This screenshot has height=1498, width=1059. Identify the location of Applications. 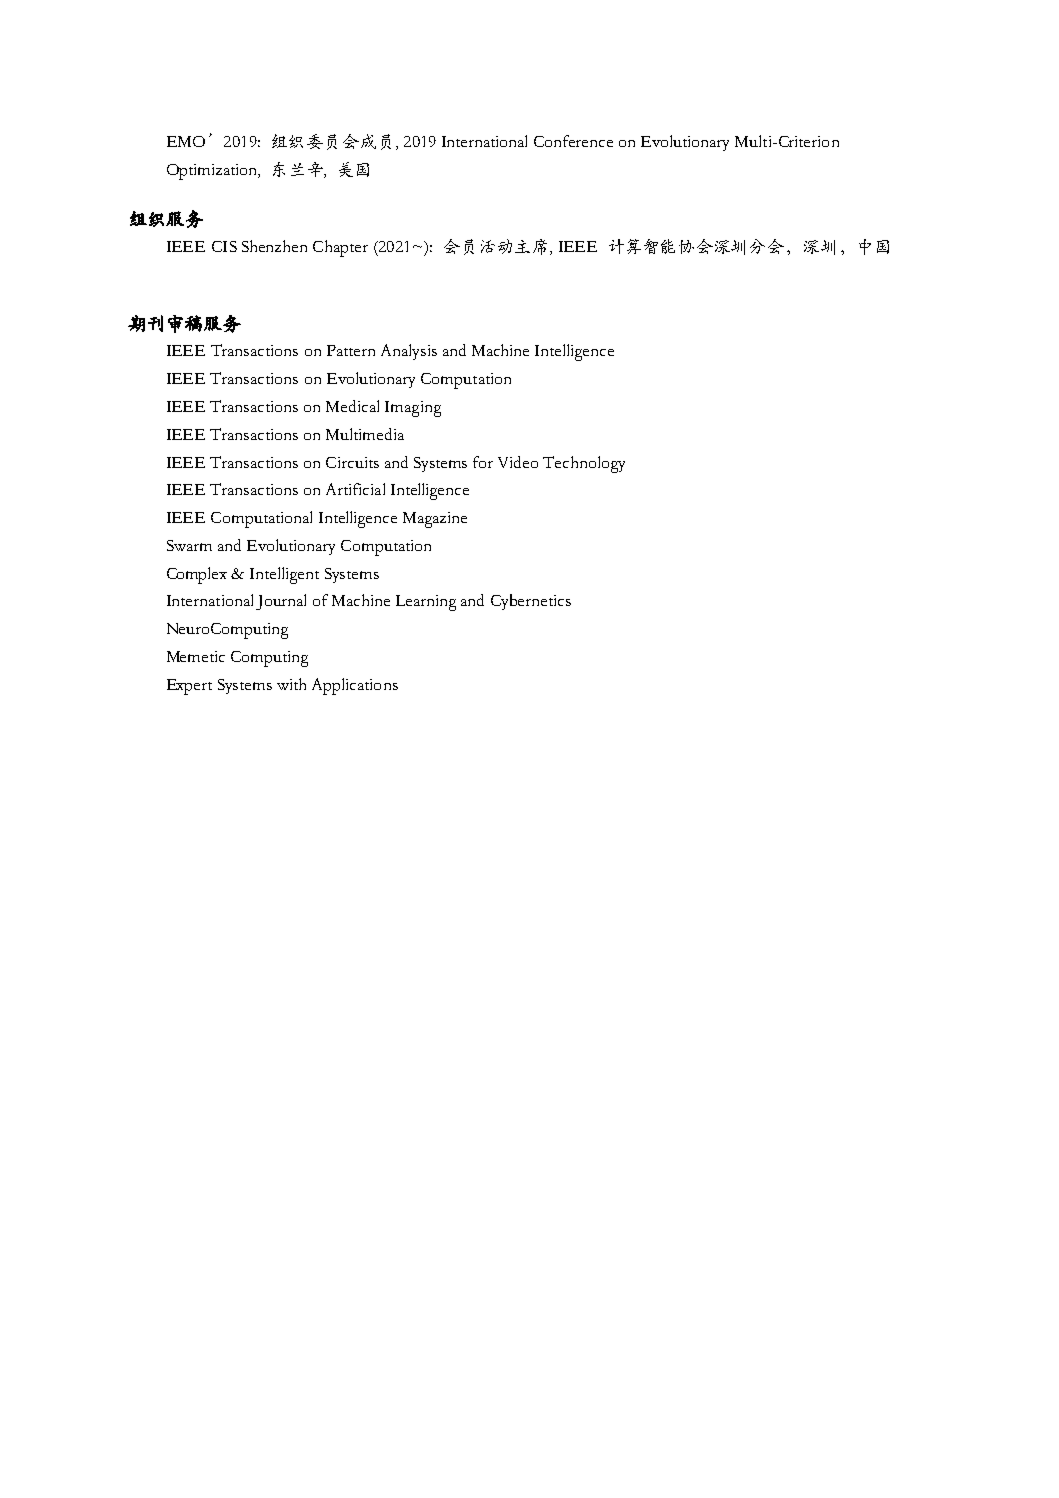
(355, 686).
